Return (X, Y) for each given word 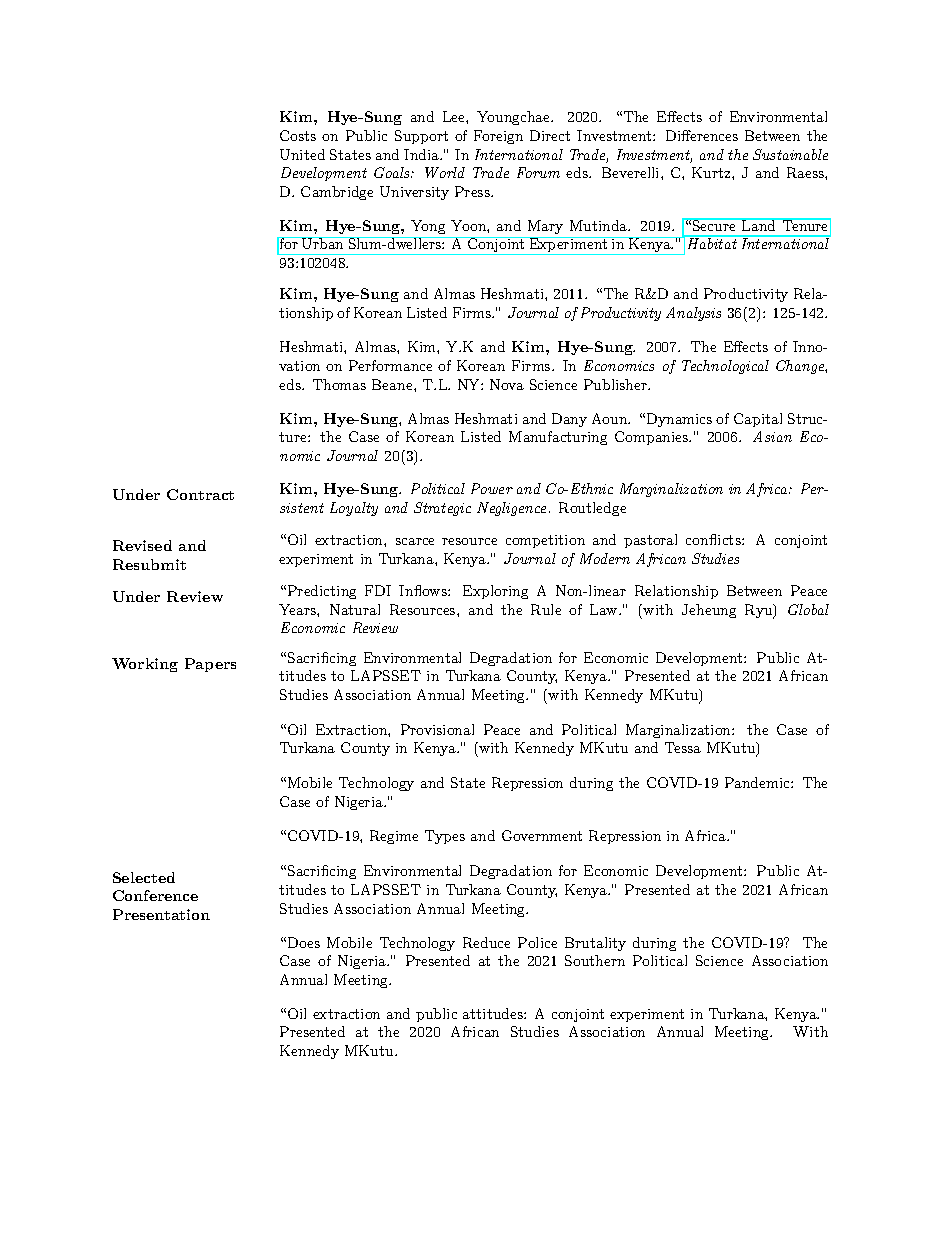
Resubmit (149, 564)
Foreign (498, 137)
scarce (415, 541)
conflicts (714, 539)
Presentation (161, 914)
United (302, 154)
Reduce (486, 942)
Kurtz (712, 172)
